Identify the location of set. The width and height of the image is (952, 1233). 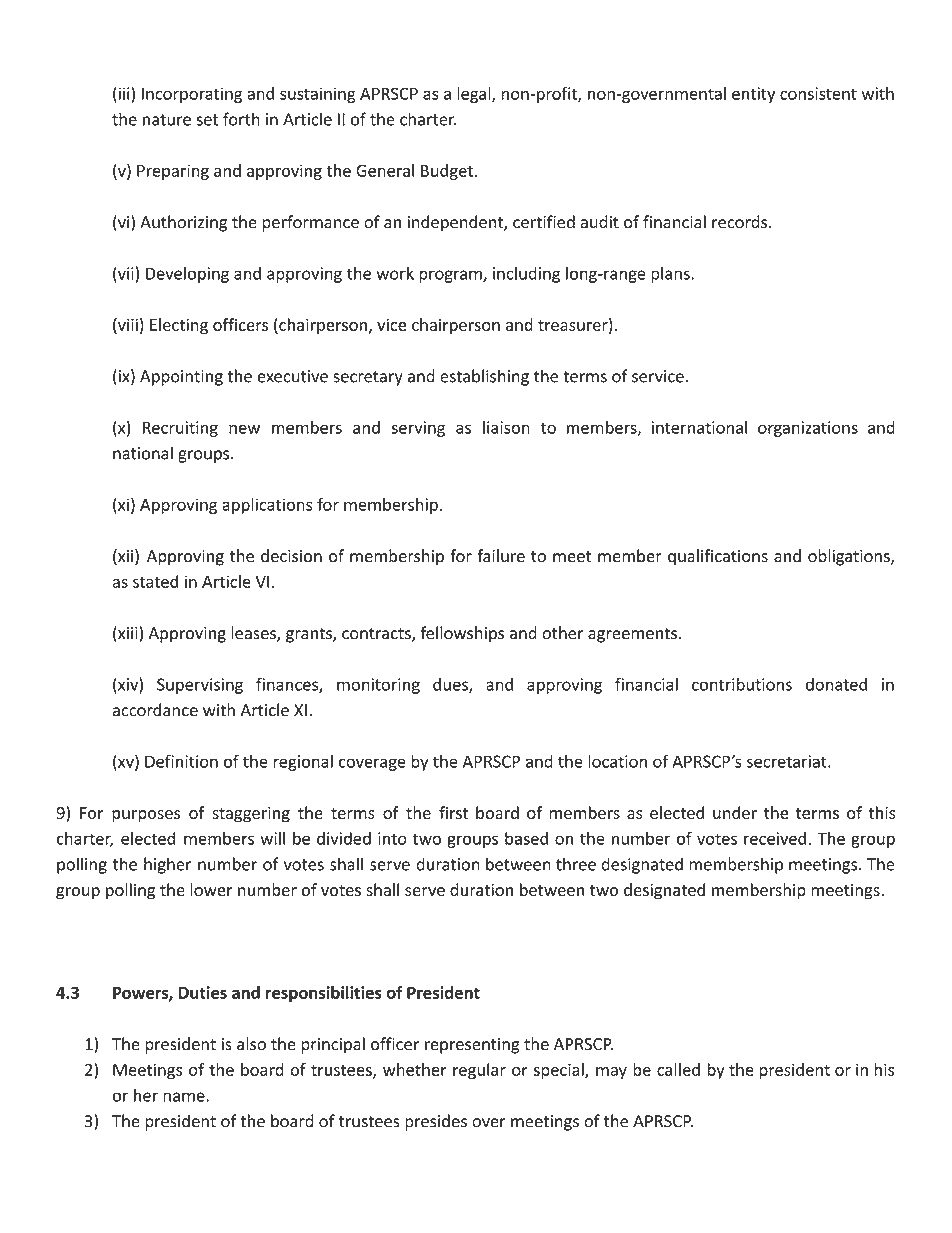
(207, 120).
